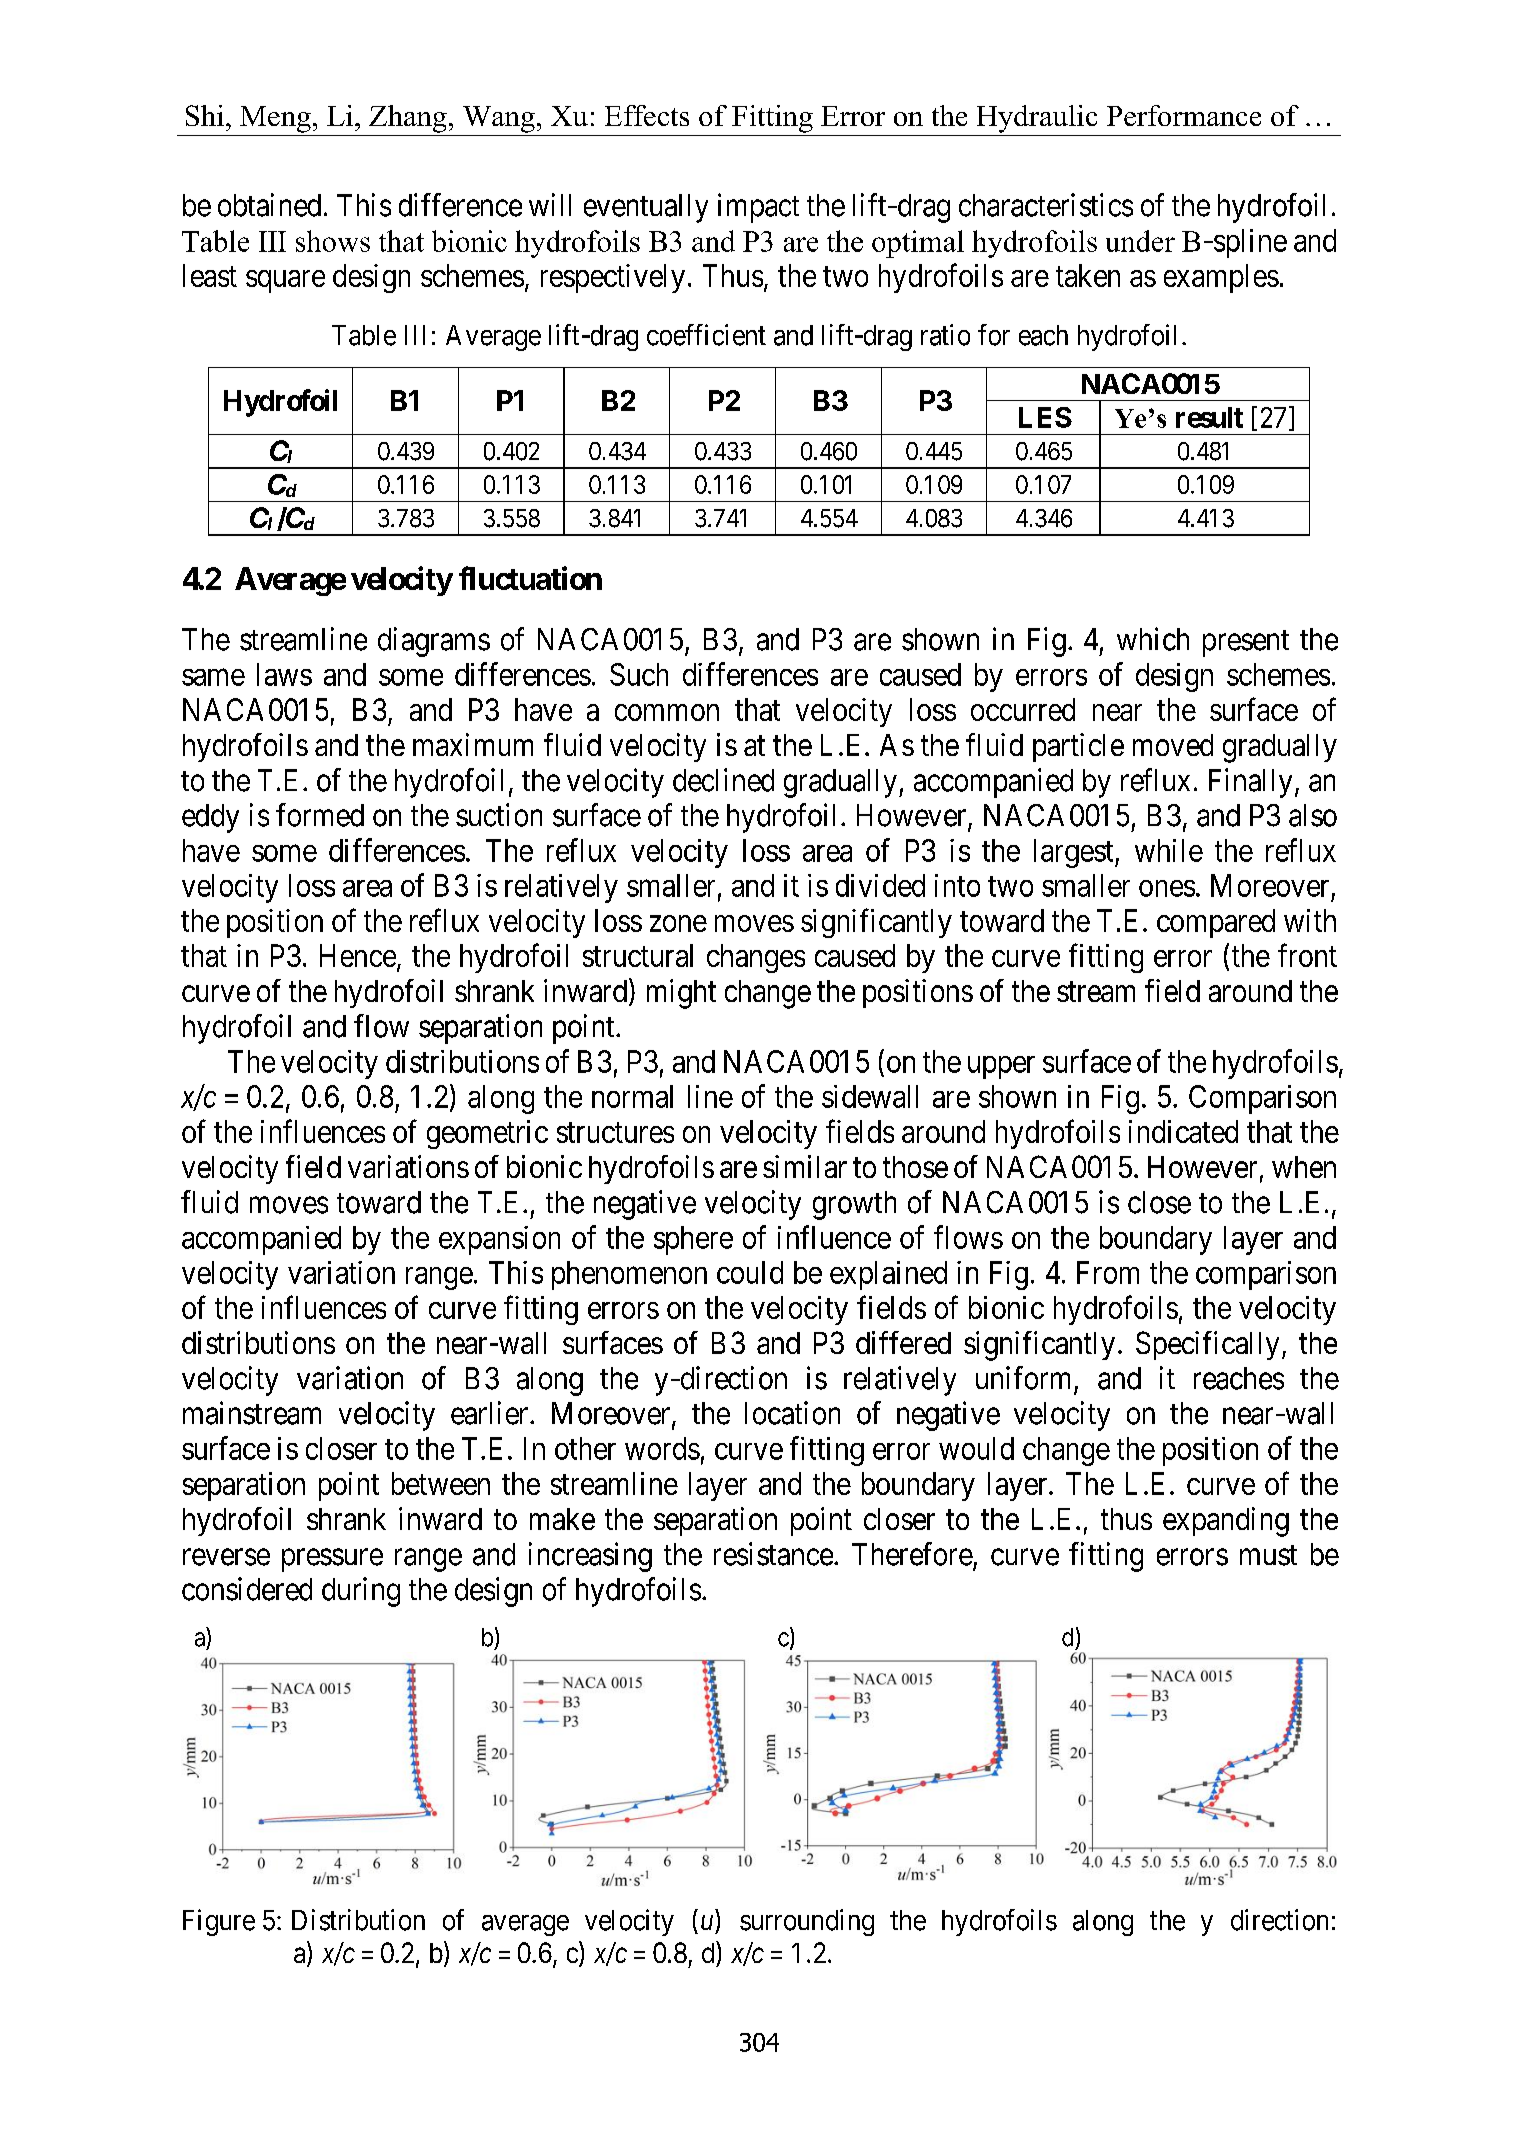  I want to click on obtained, so click(269, 205).
